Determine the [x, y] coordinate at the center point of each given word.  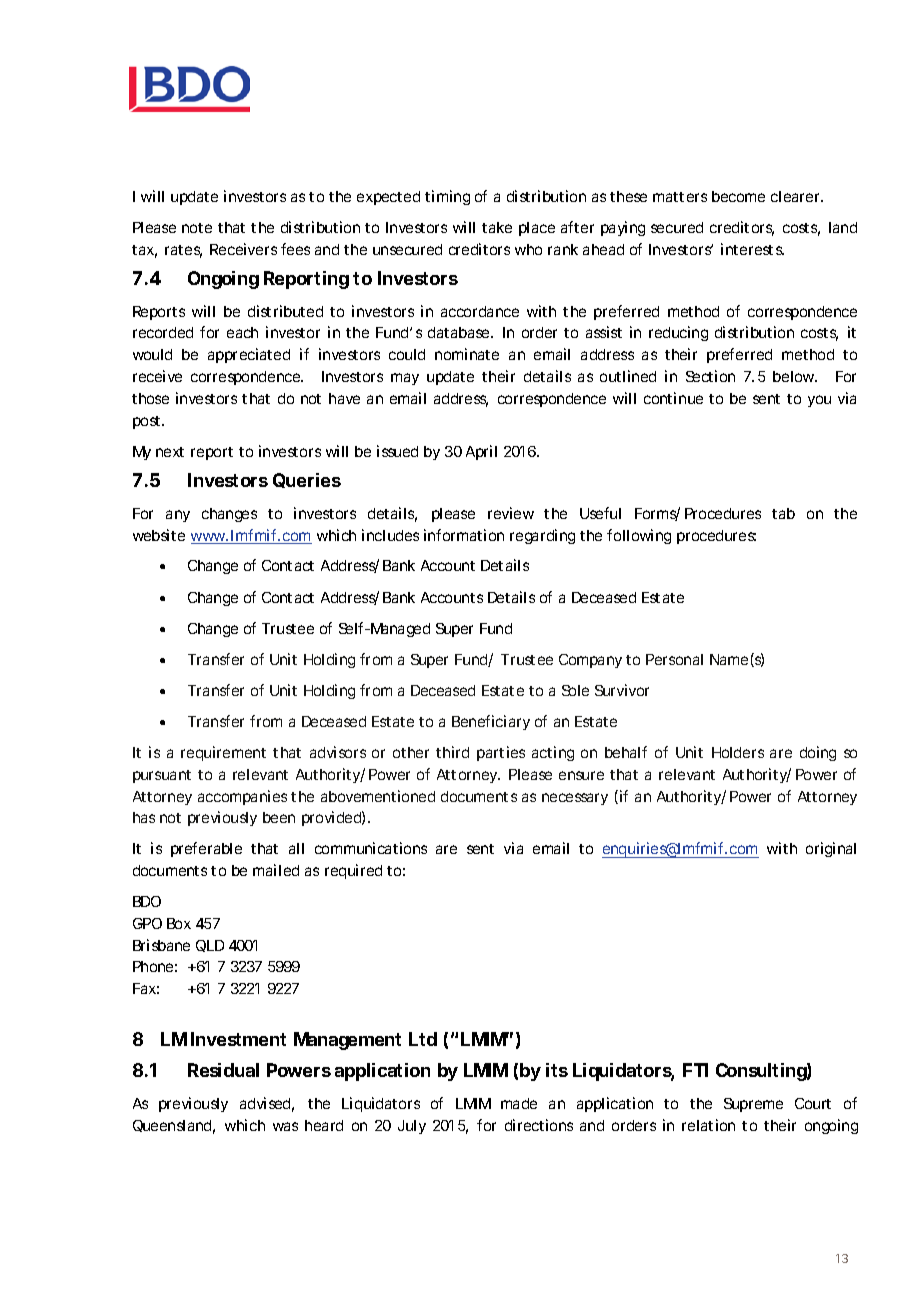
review [511, 513]
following [639, 536]
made [519, 1103]
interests [752, 249]
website [159, 535]
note [197, 228]
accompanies [242, 797]
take [497, 227]
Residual [223, 1070]
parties [501, 753]
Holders [738, 752]
